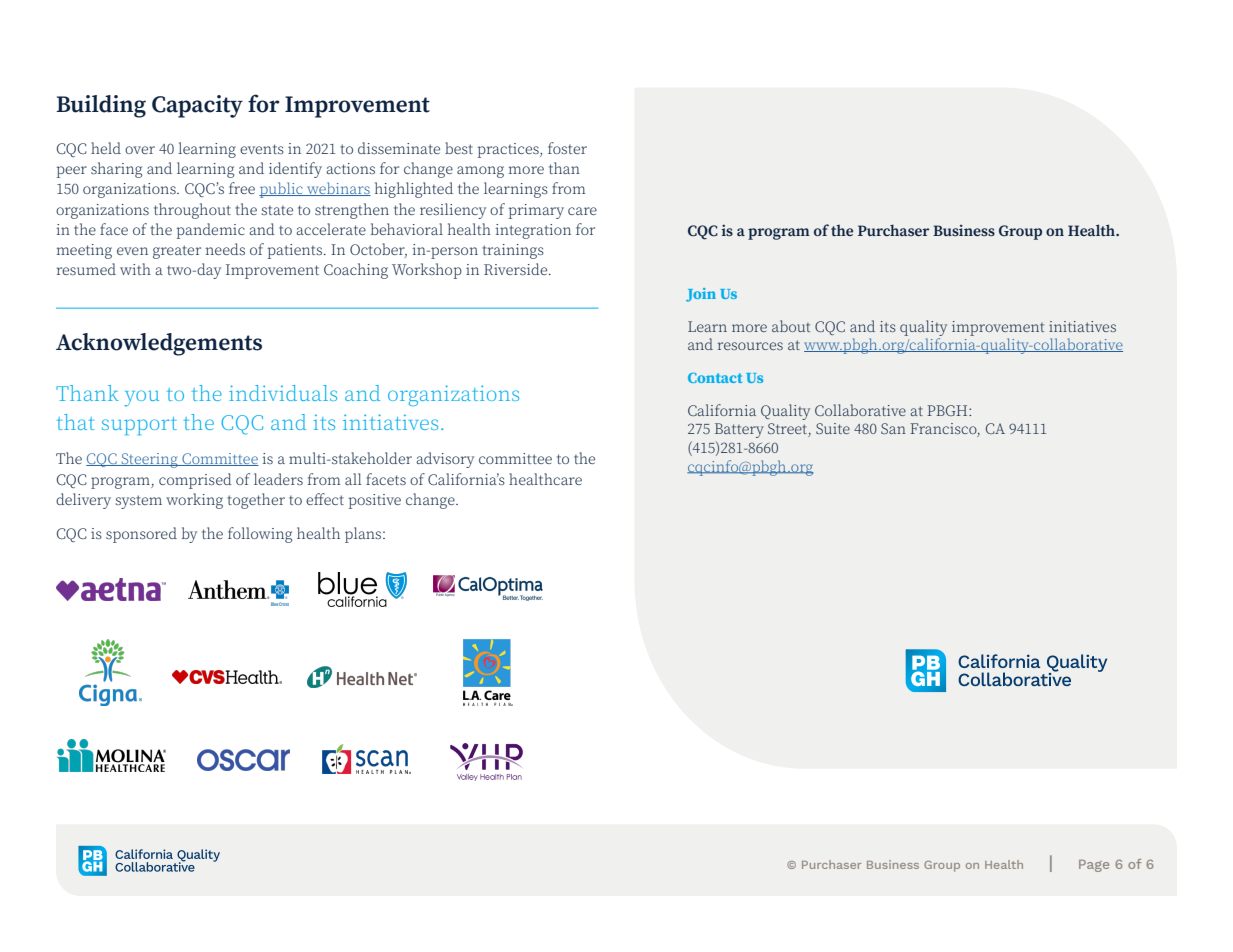 The image size is (1233, 952). What do you see at coordinates (260, 535) in the screenshot?
I see `following` at bounding box center [260, 535].
